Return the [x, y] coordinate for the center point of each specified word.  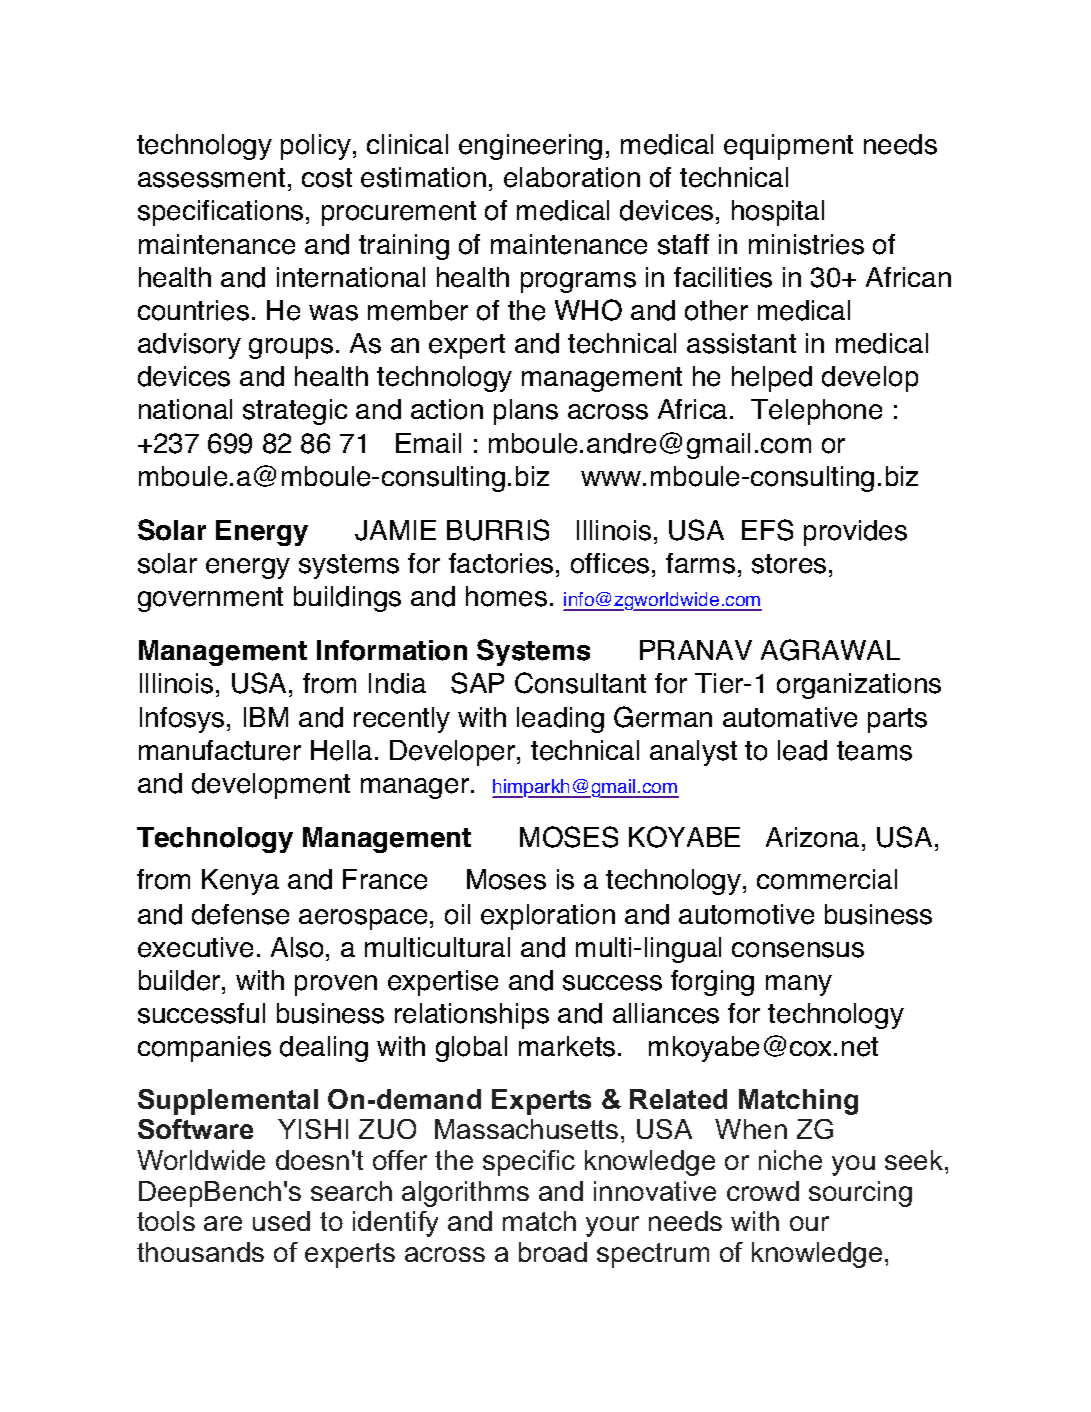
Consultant [580, 683]
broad [553, 1252]
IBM [266, 717]
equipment [788, 147]
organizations [859, 686]
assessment [211, 178]
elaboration [572, 177]
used [281, 1221]
